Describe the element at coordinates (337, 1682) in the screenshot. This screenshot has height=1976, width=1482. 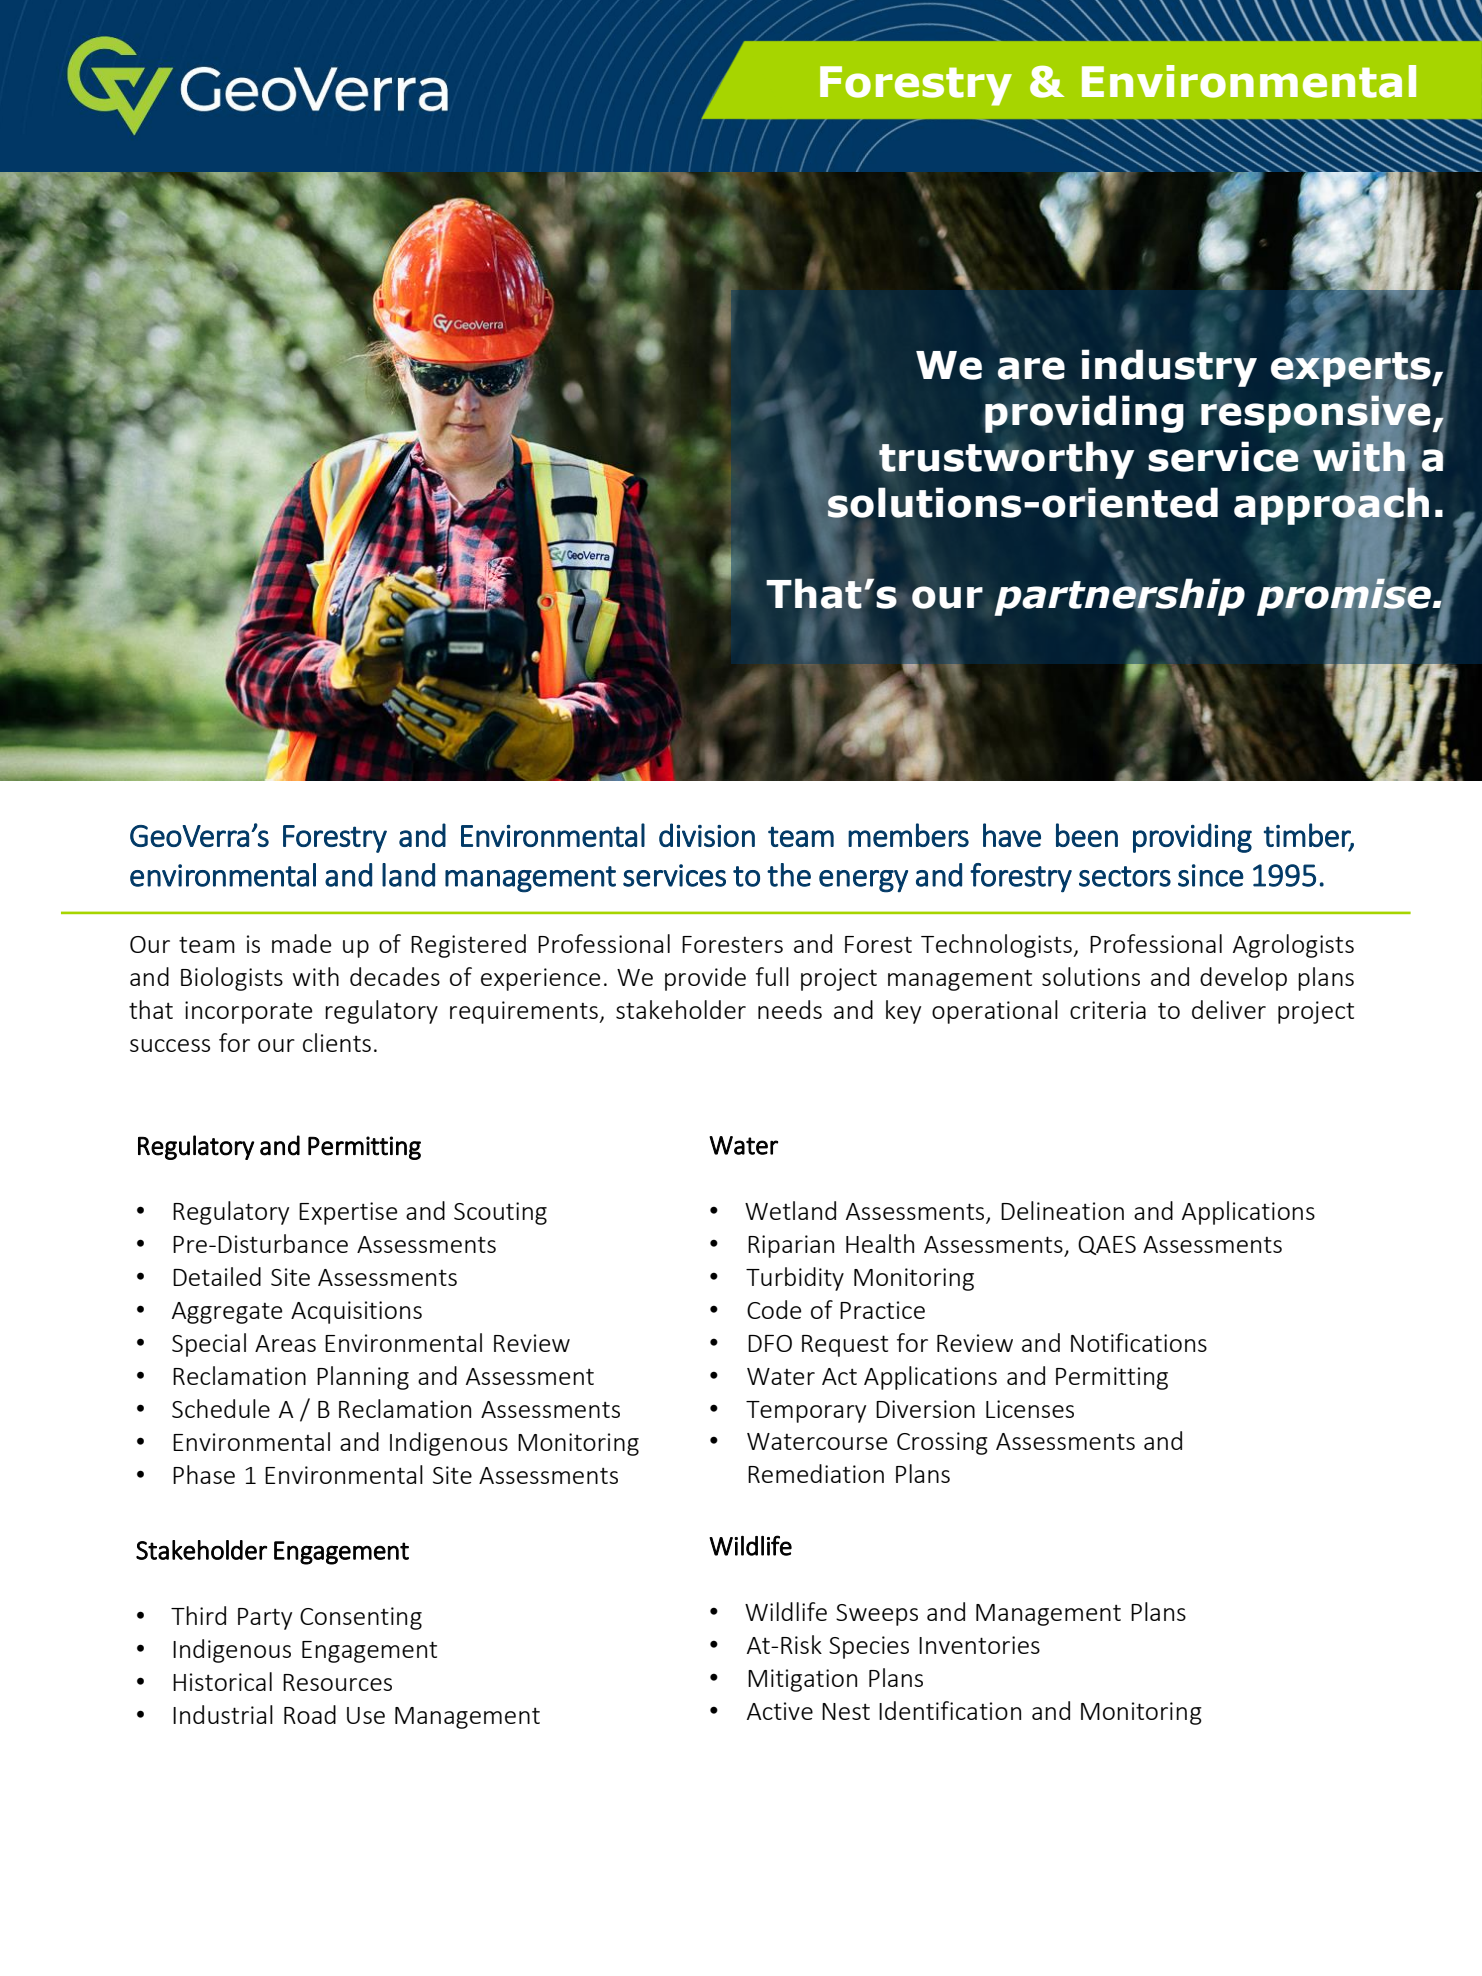
I see `Resources` at that location.
